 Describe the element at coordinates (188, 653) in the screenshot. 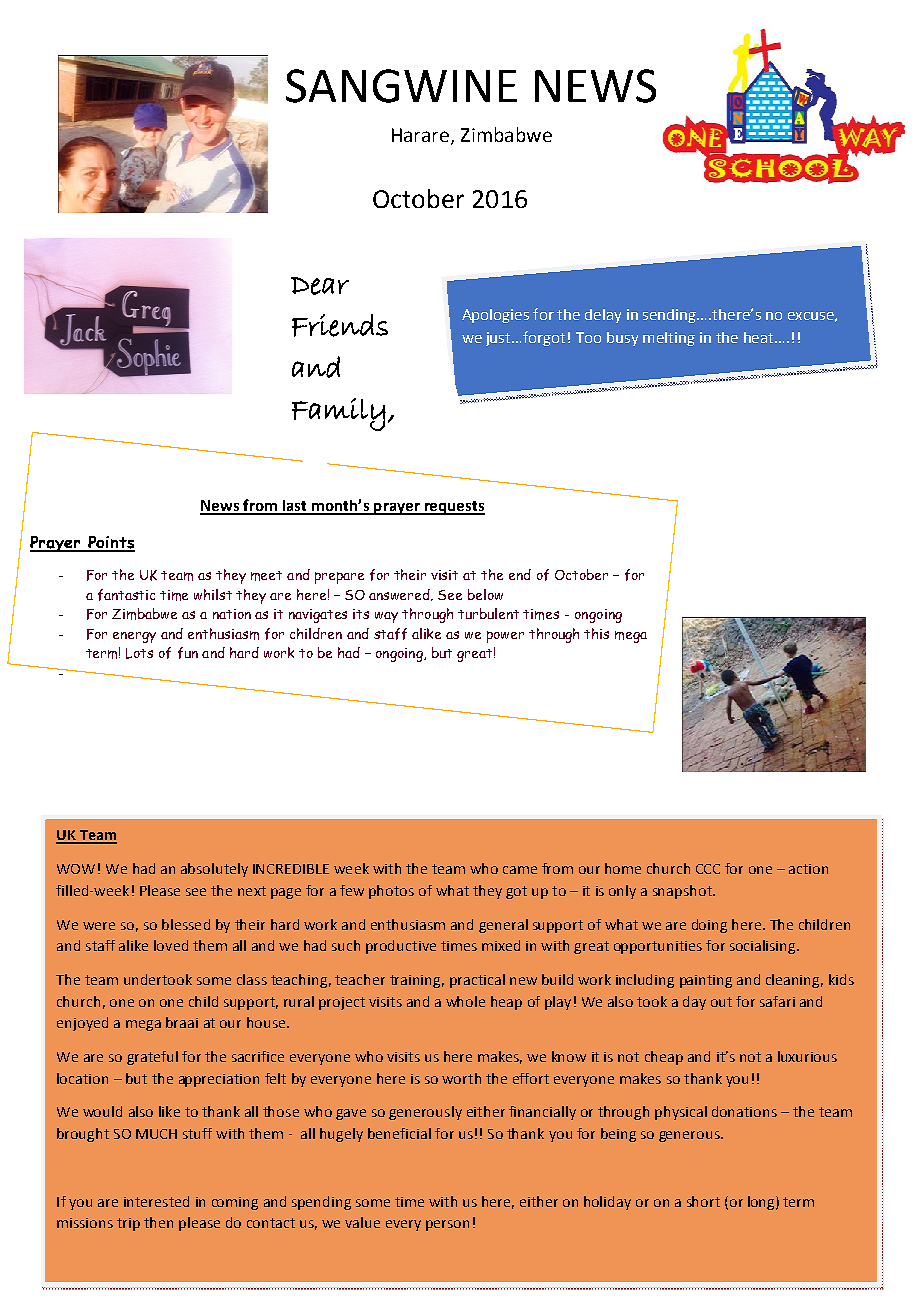

I see `fun` at that location.
